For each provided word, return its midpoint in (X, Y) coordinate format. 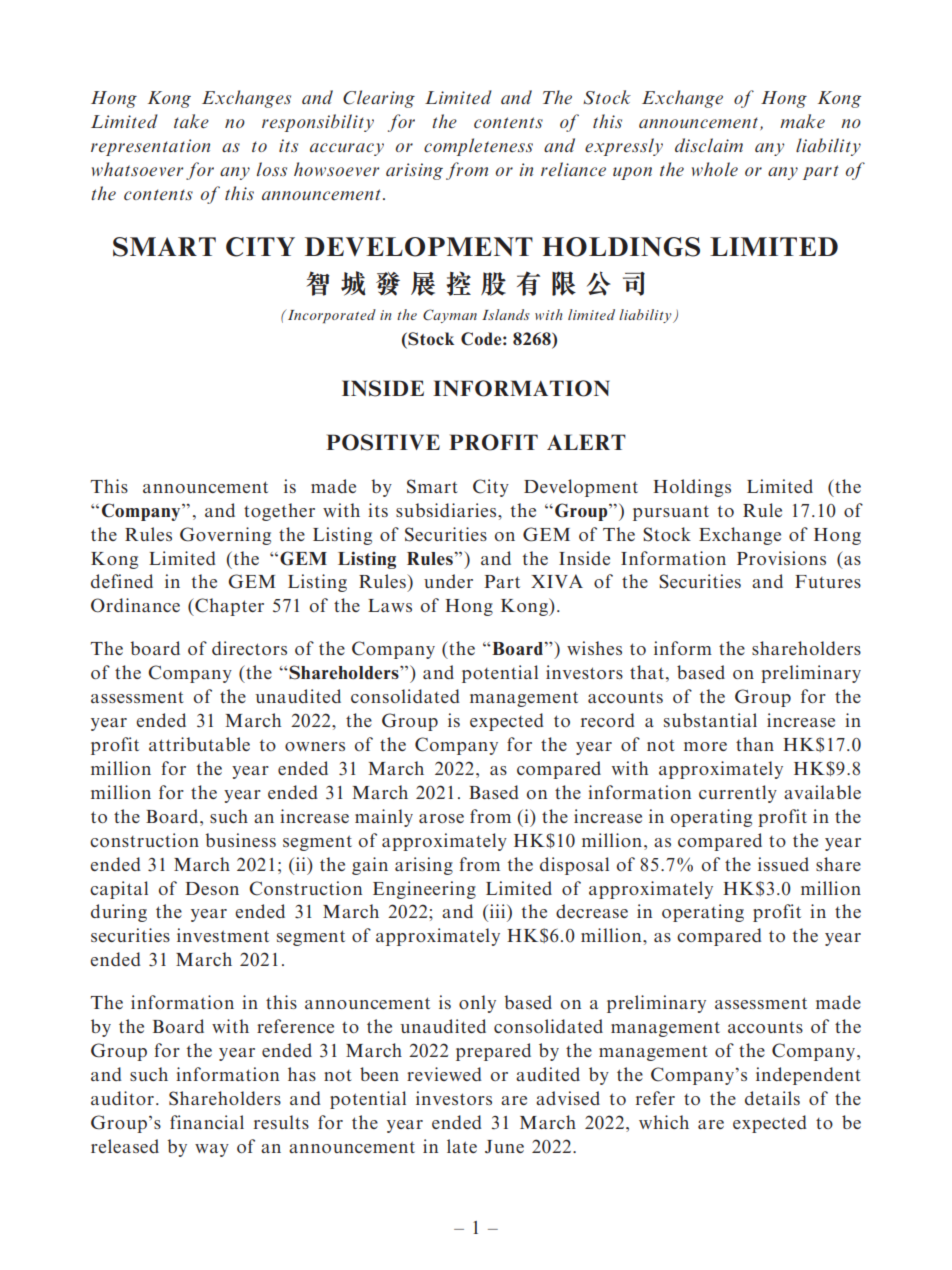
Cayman (450, 316)
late (462, 1146)
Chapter (228, 607)
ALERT (586, 442)
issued (783, 864)
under (448, 581)
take (191, 121)
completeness (478, 147)
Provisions (781, 558)
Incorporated (331, 316)
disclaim (709, 145)
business (240, 840)
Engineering (424, 890)
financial (207, 1122)
